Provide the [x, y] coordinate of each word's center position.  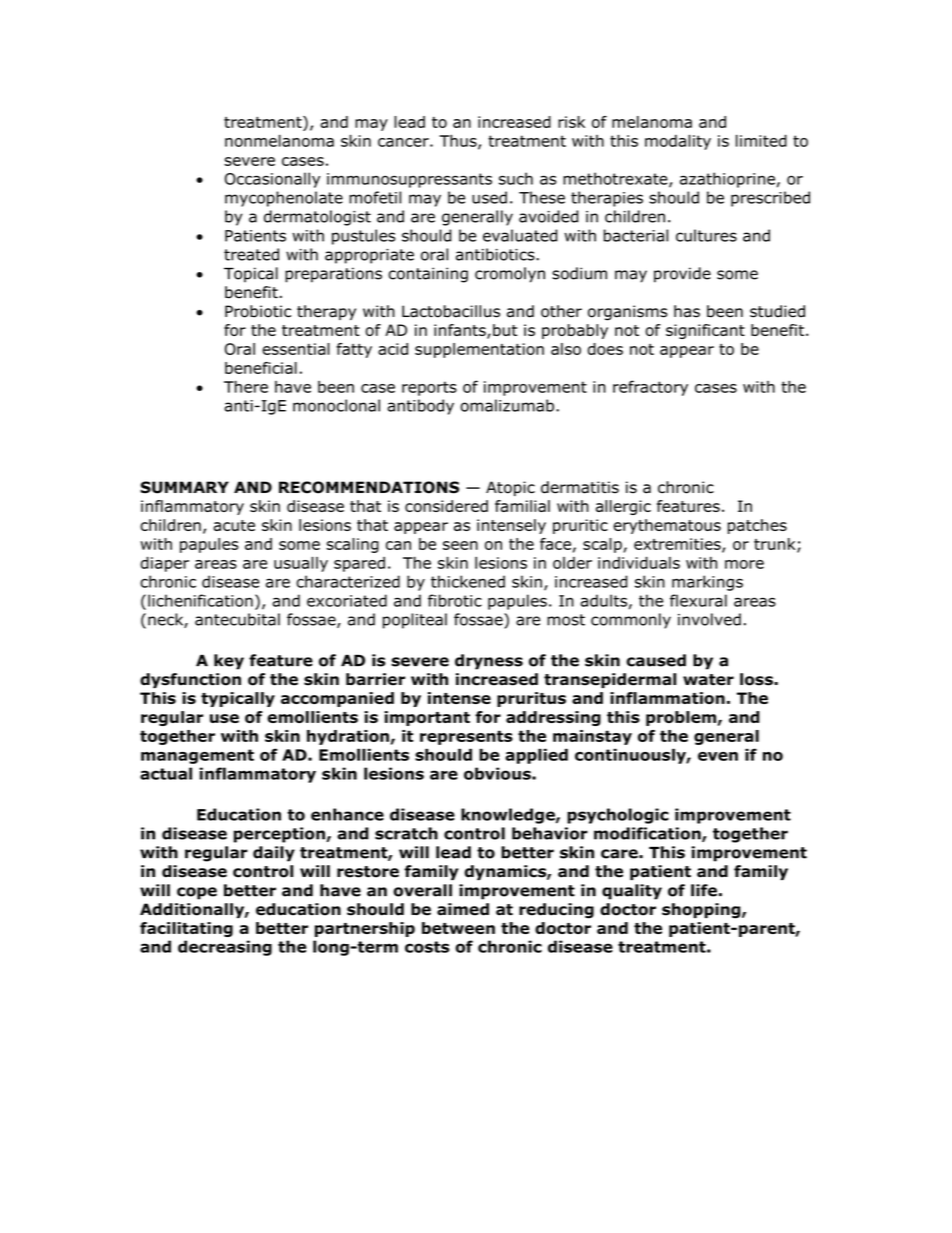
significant [705, 331]
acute [234, 525]
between [458, 928]
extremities [678, 545]
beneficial [261, 368]
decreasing [225, 948]
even [718, 756]
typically [238, 699]
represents [466, 737]
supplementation [479, 350]
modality [678, 142]
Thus [459, 141]
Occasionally [272, 180]
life [704, 890]
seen [460, 545]
